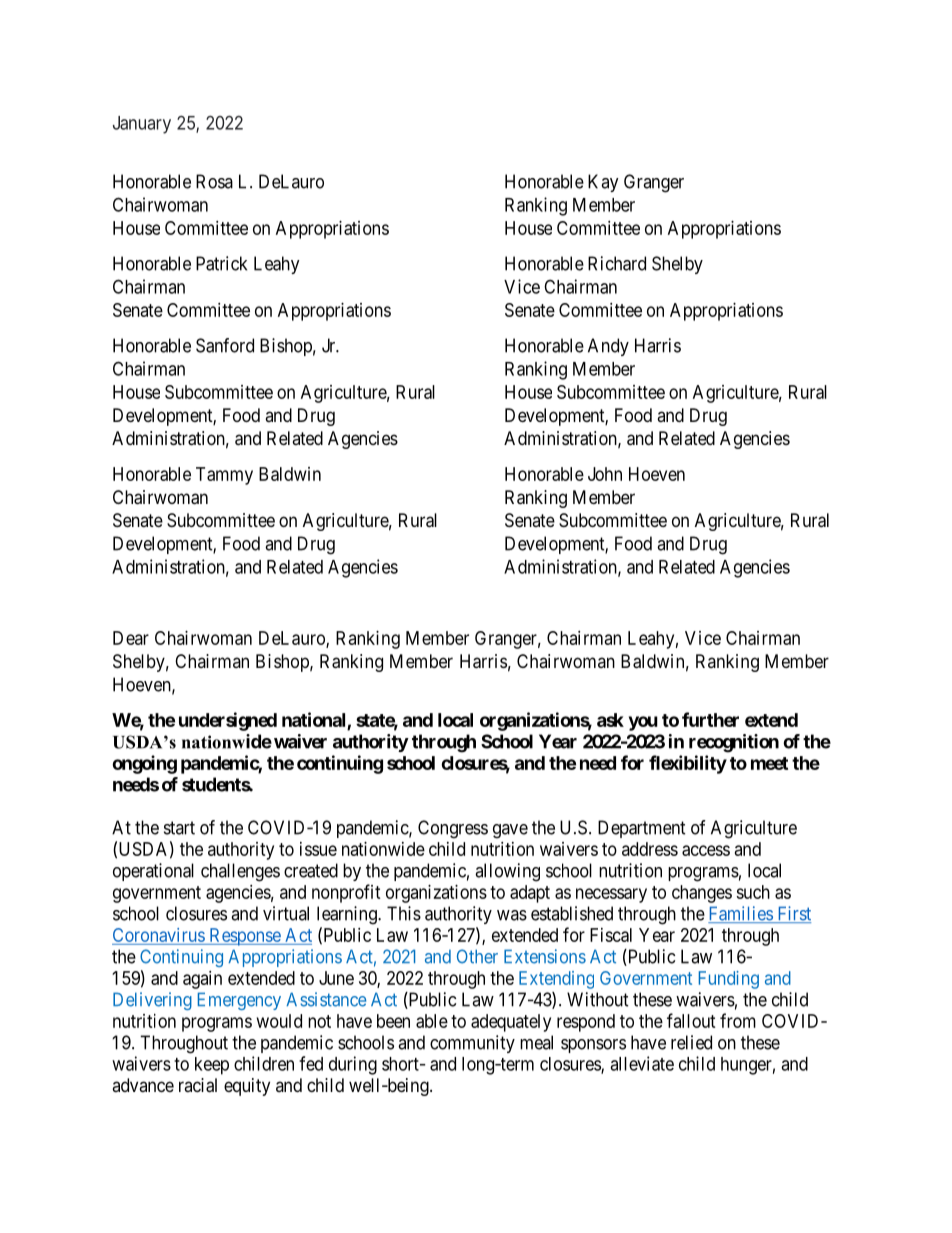 Image resolution: width=952 pixels, height=1233 pixels. I want to click on ask, so click(610, 720).
